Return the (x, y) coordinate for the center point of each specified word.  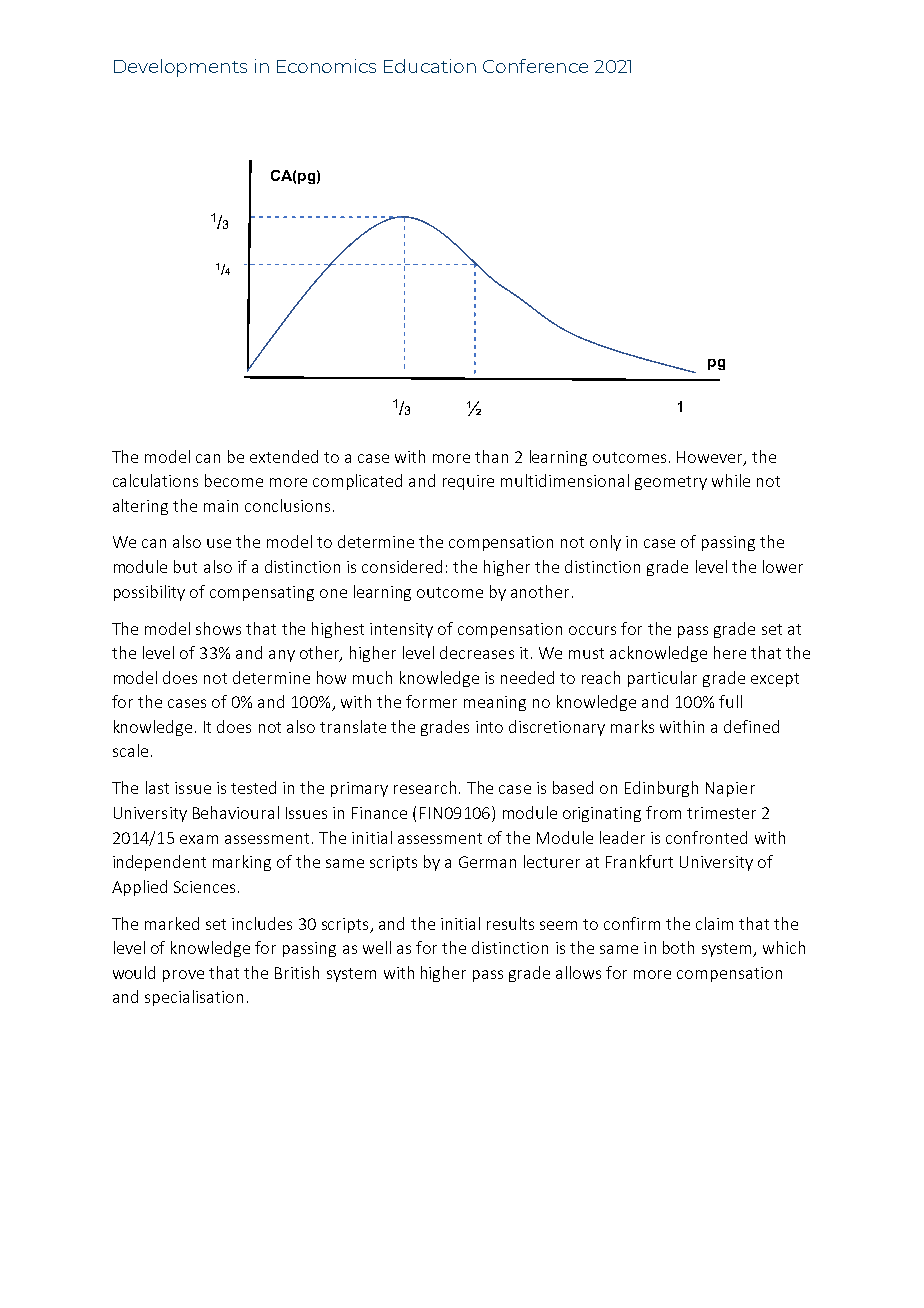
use (219, 543)
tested (253, 787)
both (678, 947)
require (468, 482)
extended (284, 456)
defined (751, 726)
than (491, 456)
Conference (535, 66)
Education (430, 66)
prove (183, 976)
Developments (180, 68)
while (731, 480)
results (510, 923)
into (489, 727)
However (711, 458)
